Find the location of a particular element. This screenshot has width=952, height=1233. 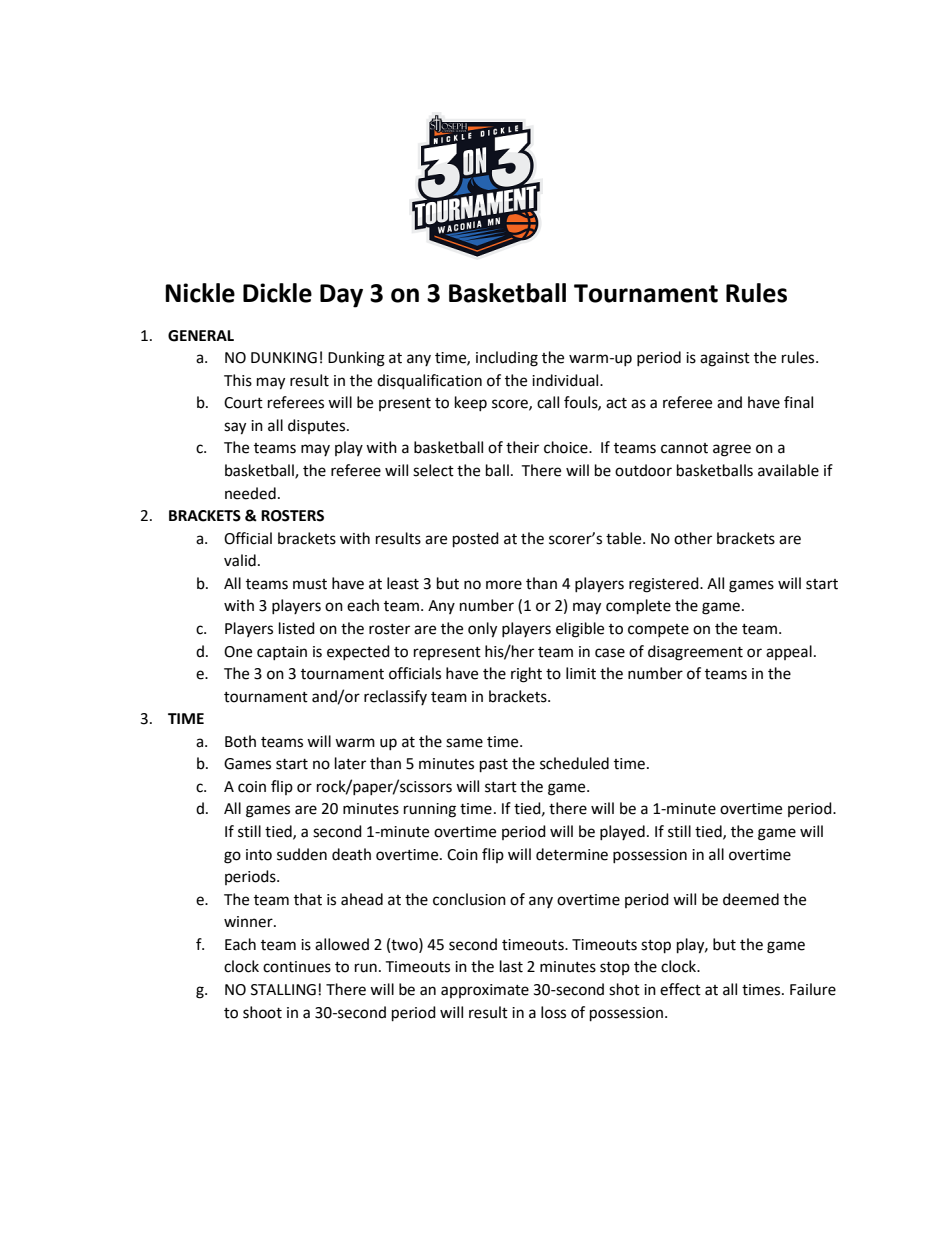

One is located at coordinates (238, 652).
